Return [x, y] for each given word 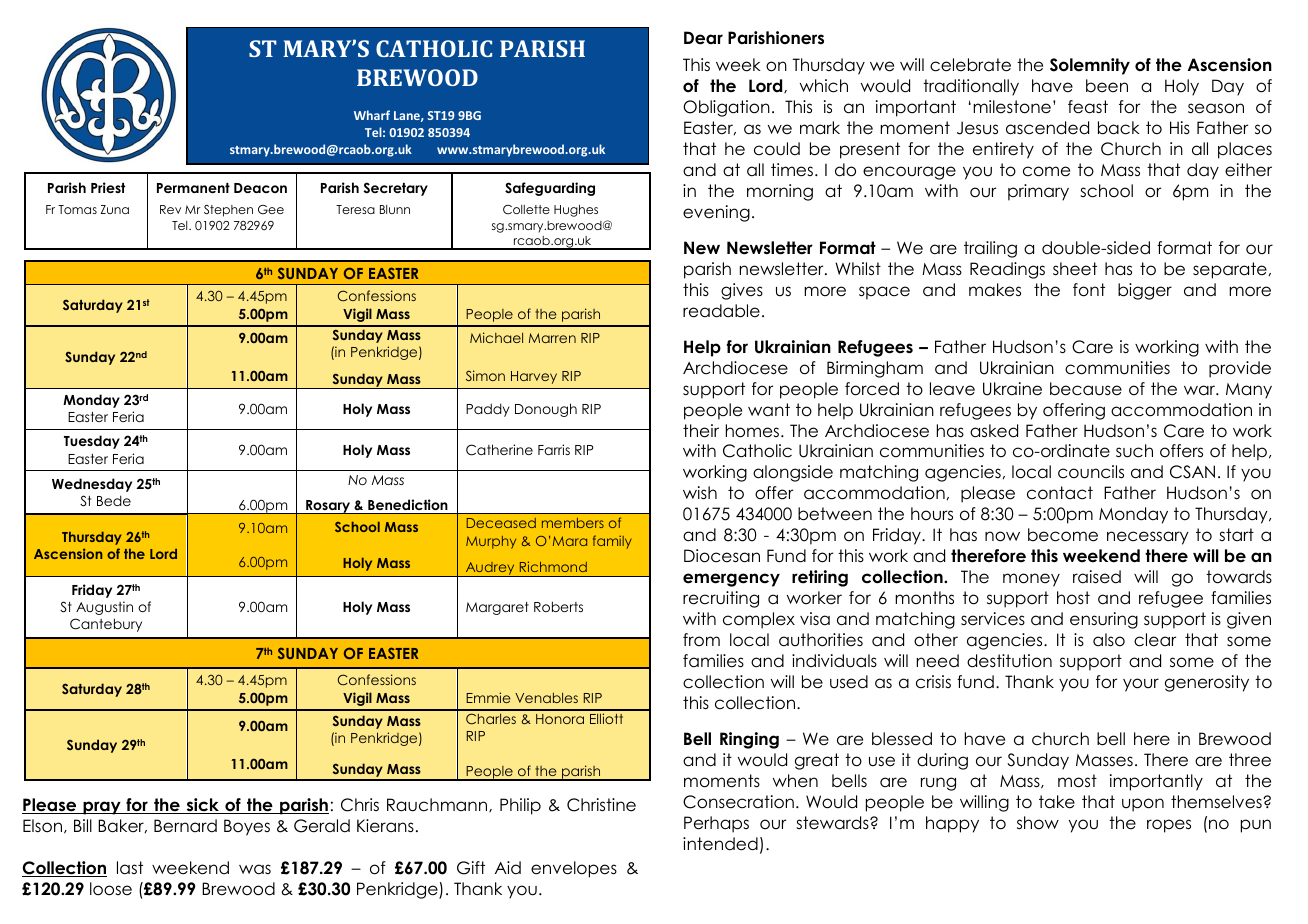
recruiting [721, 599]
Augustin [104, 608]
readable [721, 311]
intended [720, 844]
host [1073, 598]
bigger [1145, 291]
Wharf [372, 115]
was [255, 869]
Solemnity [1090, 66]
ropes [1169, 826]
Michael [496, 337]
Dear [703, 38]
